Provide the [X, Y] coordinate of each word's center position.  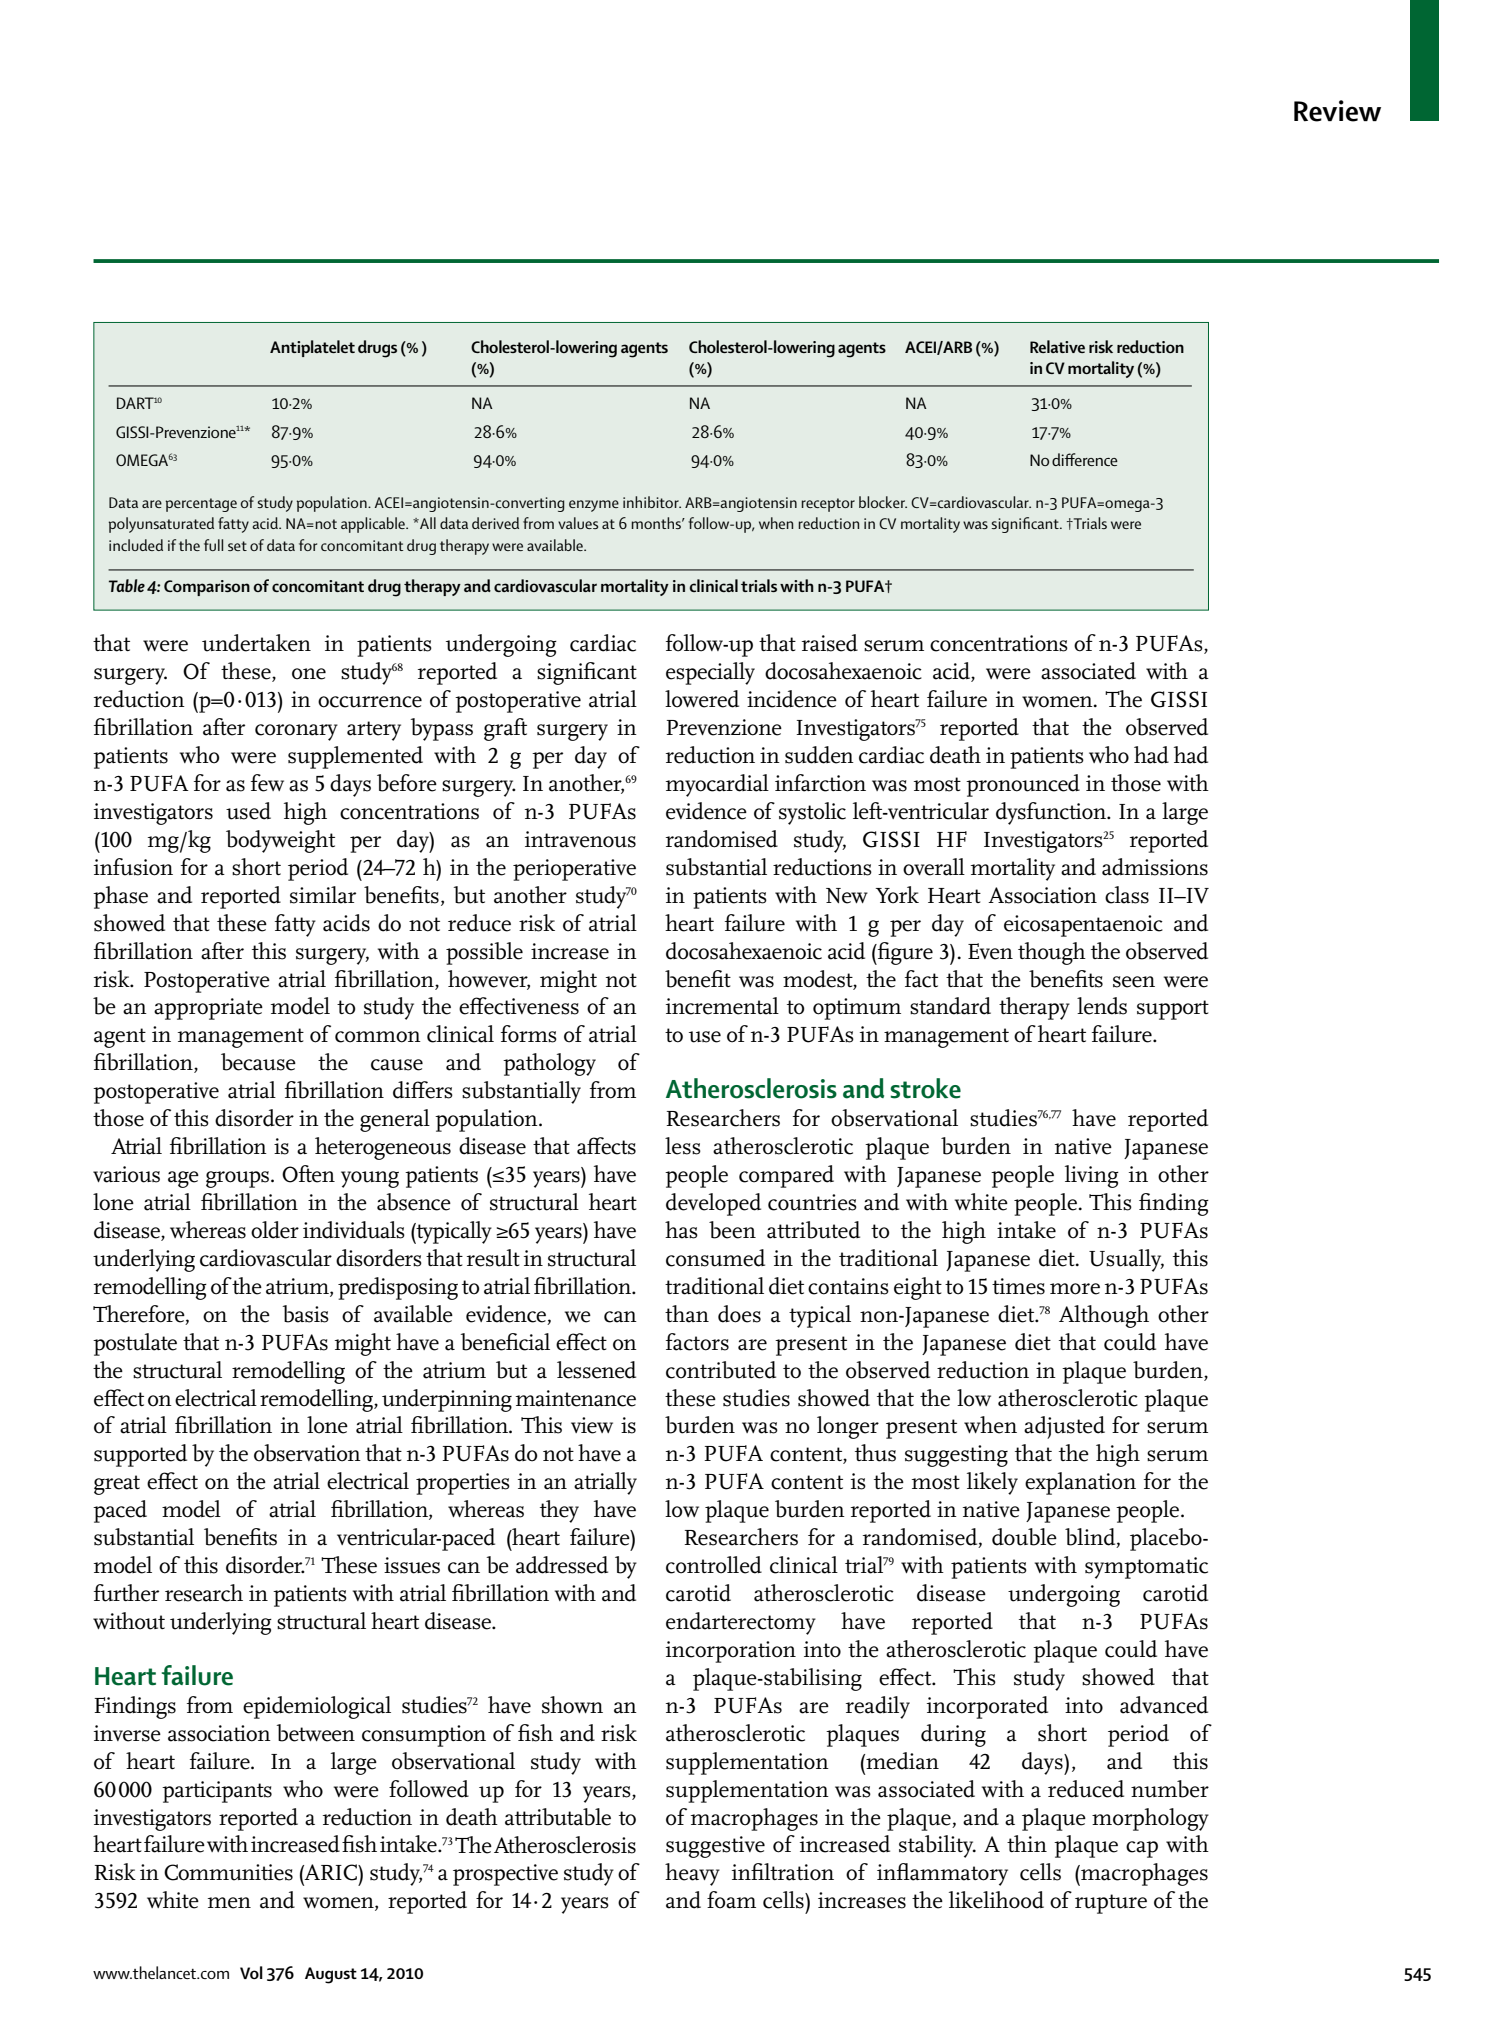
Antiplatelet [312, 348]
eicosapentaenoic [1083, 926]
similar [323, 895]
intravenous [580, 839]
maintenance [576, 1398]
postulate [135, 1344]
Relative [1057, 346]
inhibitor [652, 502]
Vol [251, 1972]
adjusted [1064, 1427]
